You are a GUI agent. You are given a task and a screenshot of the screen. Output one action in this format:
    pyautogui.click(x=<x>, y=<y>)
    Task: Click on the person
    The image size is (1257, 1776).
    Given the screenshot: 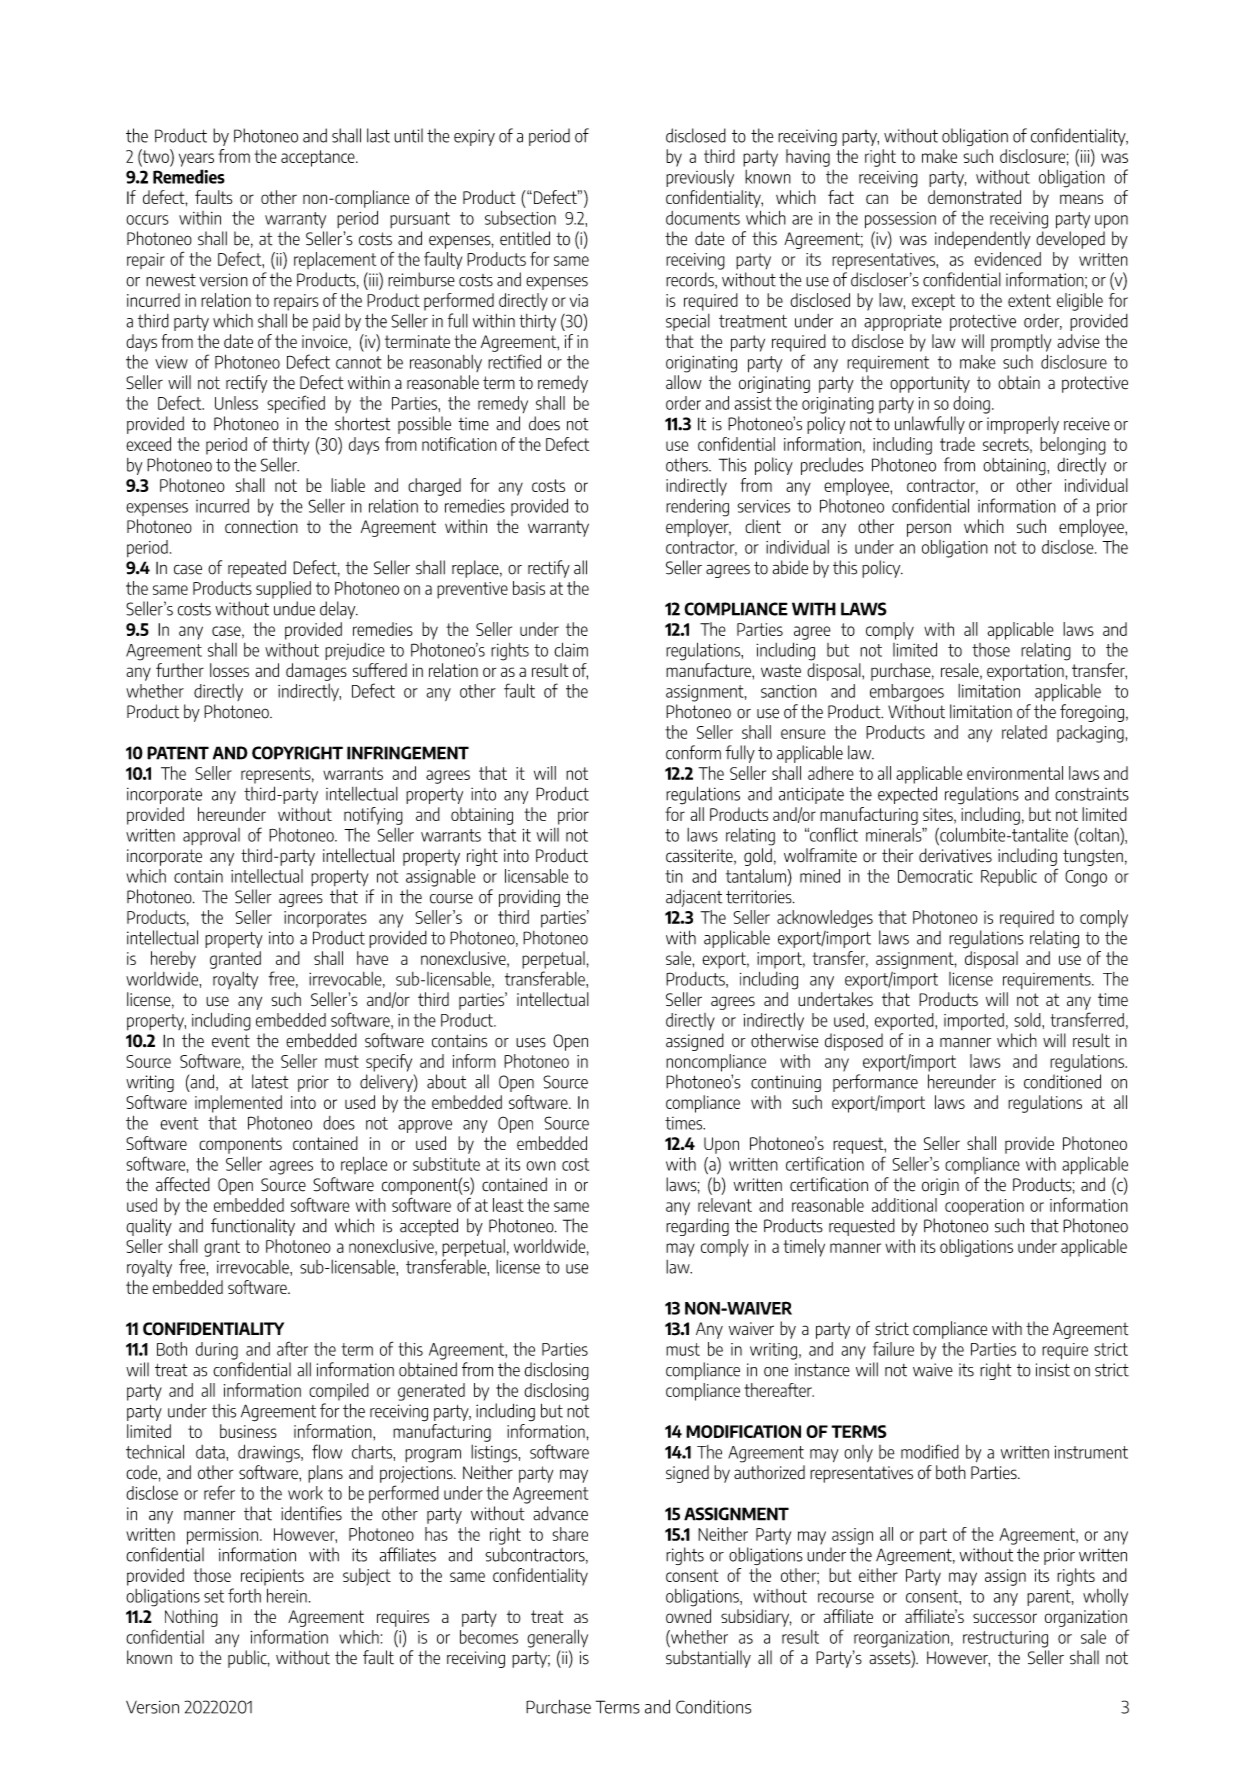 What is the action you would take?
    pyautogui.click(x=929, y=530)
